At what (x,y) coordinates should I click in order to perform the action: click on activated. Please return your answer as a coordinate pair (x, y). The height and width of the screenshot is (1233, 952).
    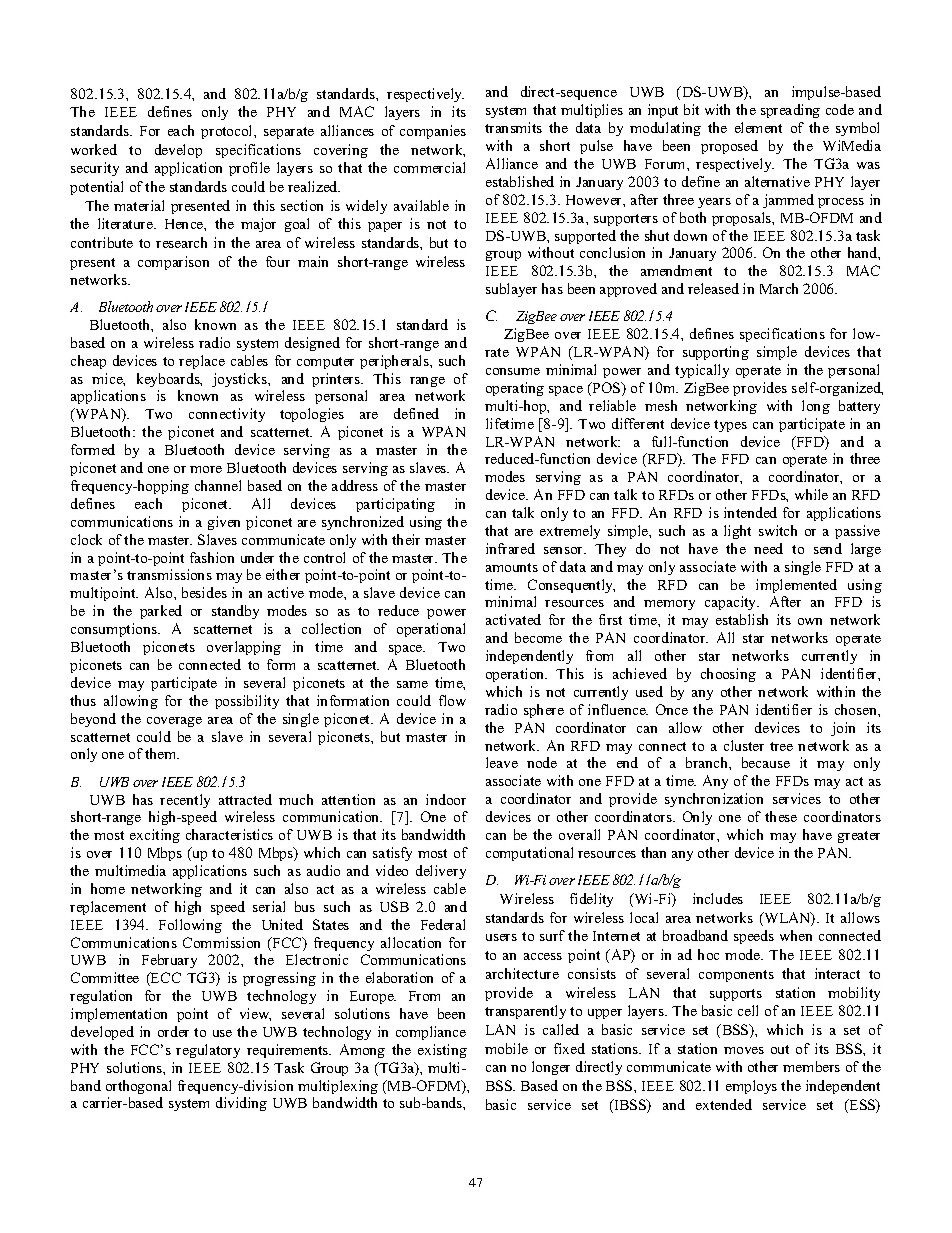
    Looking at the image, I should click on (513, 619).
